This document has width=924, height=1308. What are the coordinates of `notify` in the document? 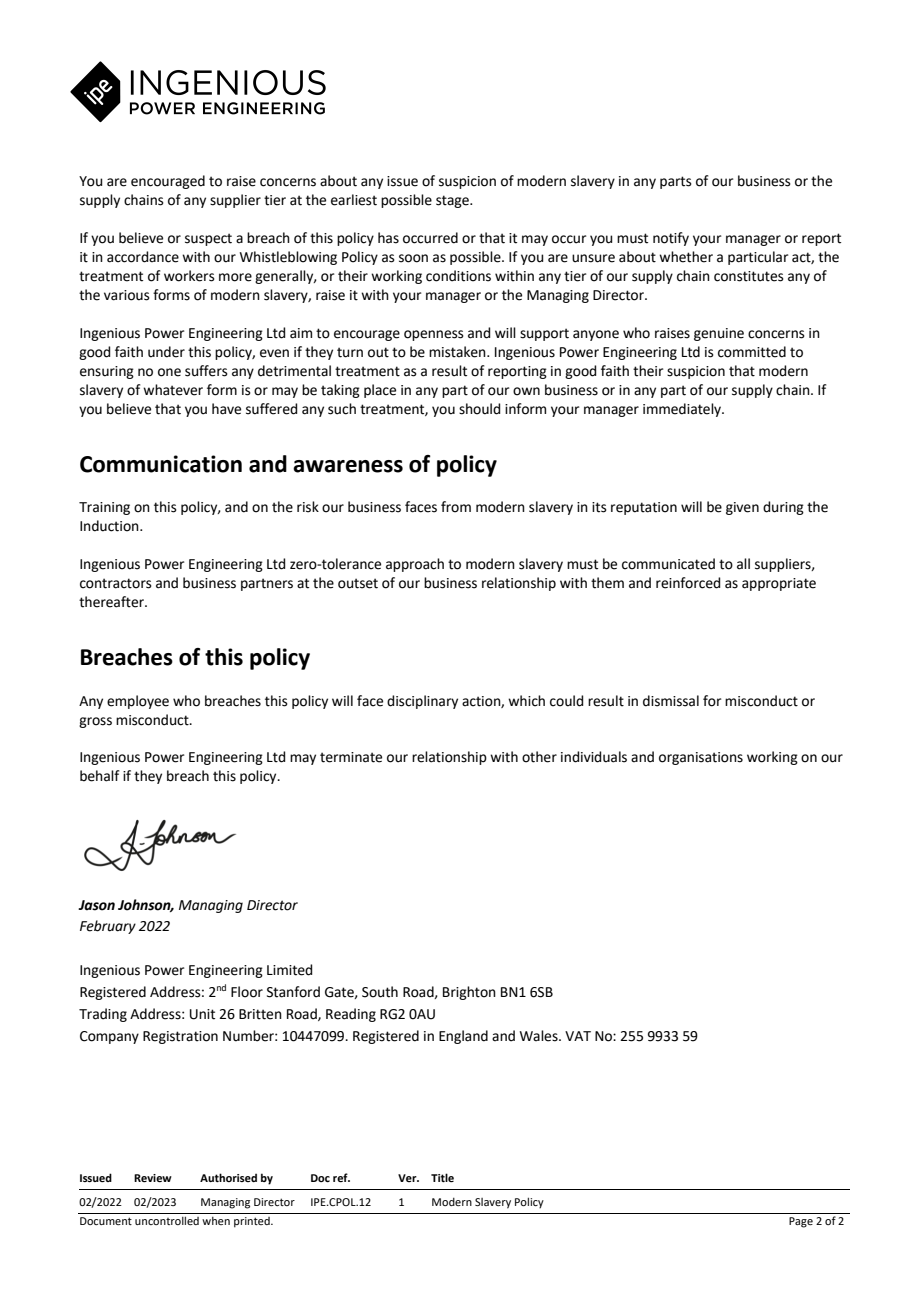 It's located at (671, 239).
